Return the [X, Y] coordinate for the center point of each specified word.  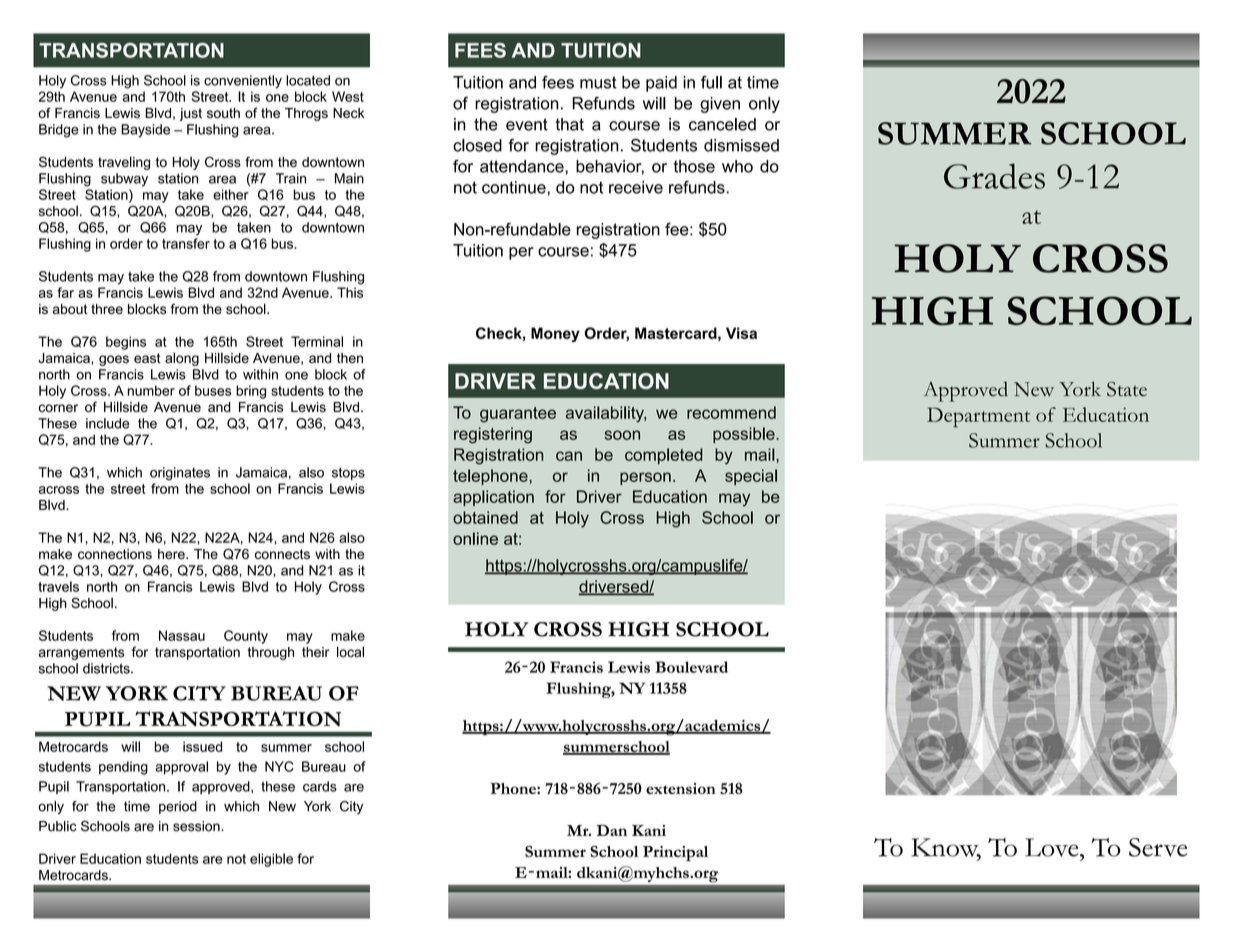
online [475, 538]
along [182, 359]
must [598, 82]
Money [555, 334]
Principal [675, 854]
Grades [994, 176]
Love [1053, 847]
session [197, 826]
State [1127, 389]
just [190, 114]
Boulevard [691, 667]
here [172, 554]
